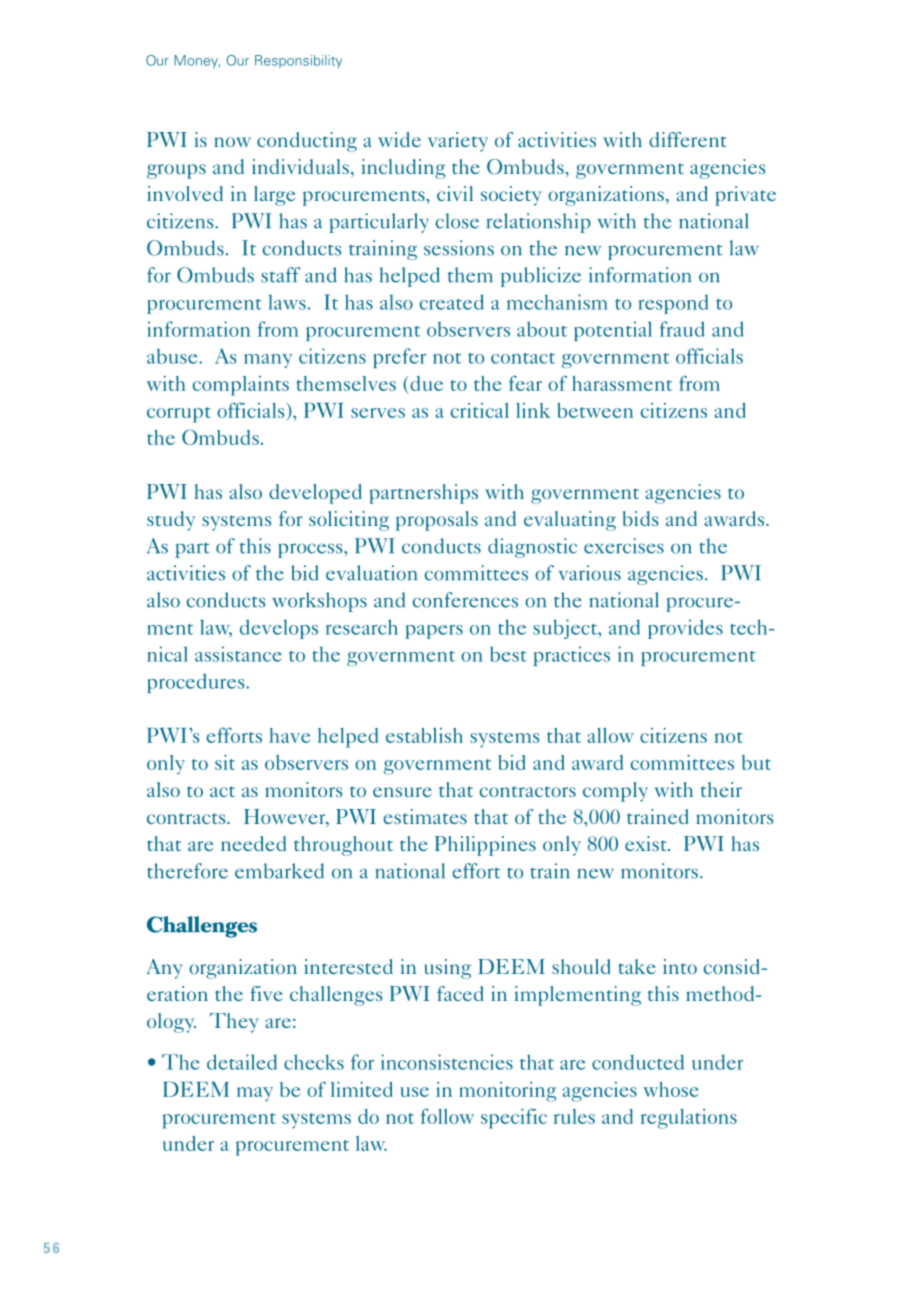 This page has width=910, height=1300. I want to click on critical, so click(480, 410).
